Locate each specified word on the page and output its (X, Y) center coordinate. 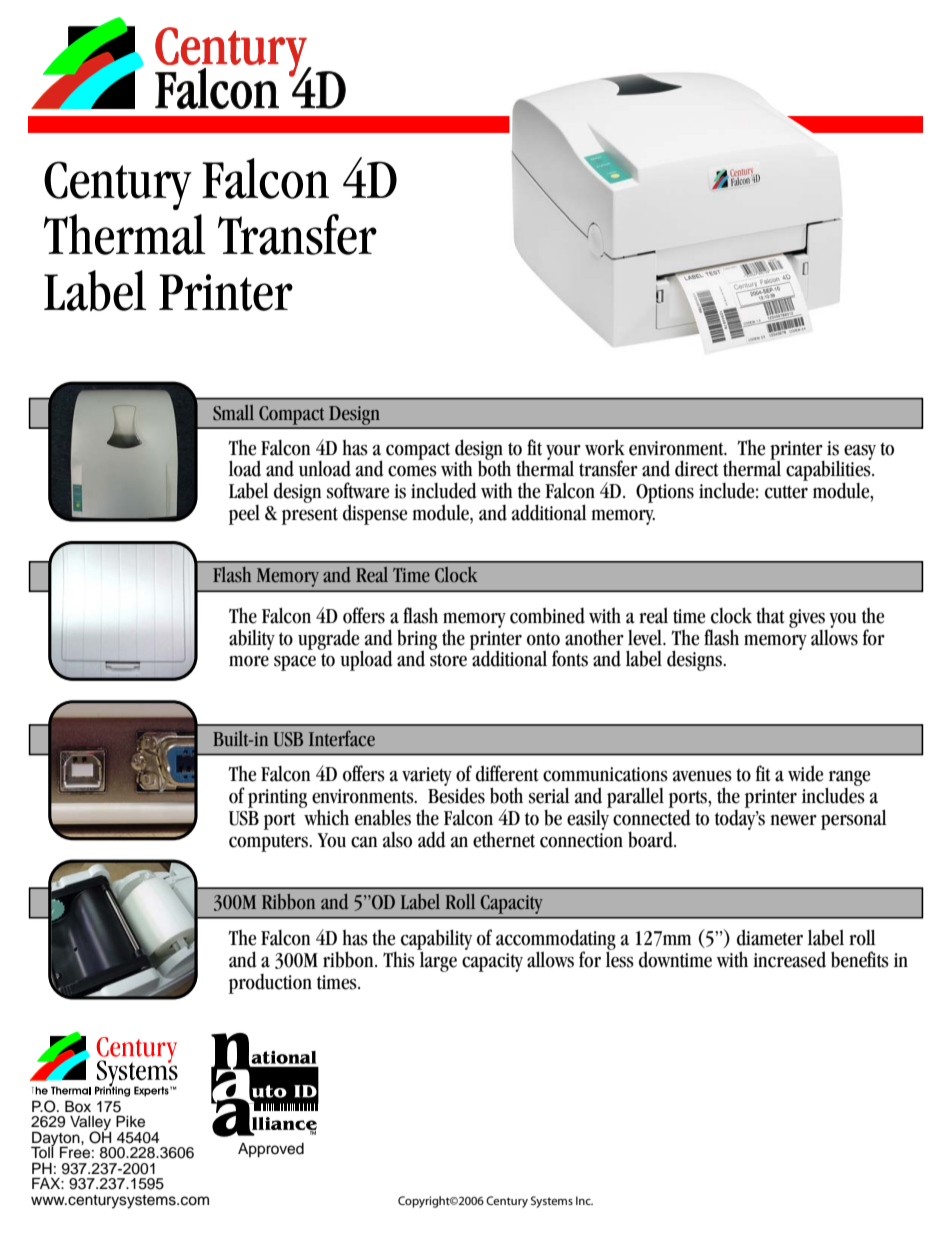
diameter (770, 937)
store (448, 660)
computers (270, 843)
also (397, 840)
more (249, 661)
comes (412, 471)
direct (697, 468)
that (770, 615)
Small (233, 413)
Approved (271, 1150)
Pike (130, 1121)
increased (789, 959)
